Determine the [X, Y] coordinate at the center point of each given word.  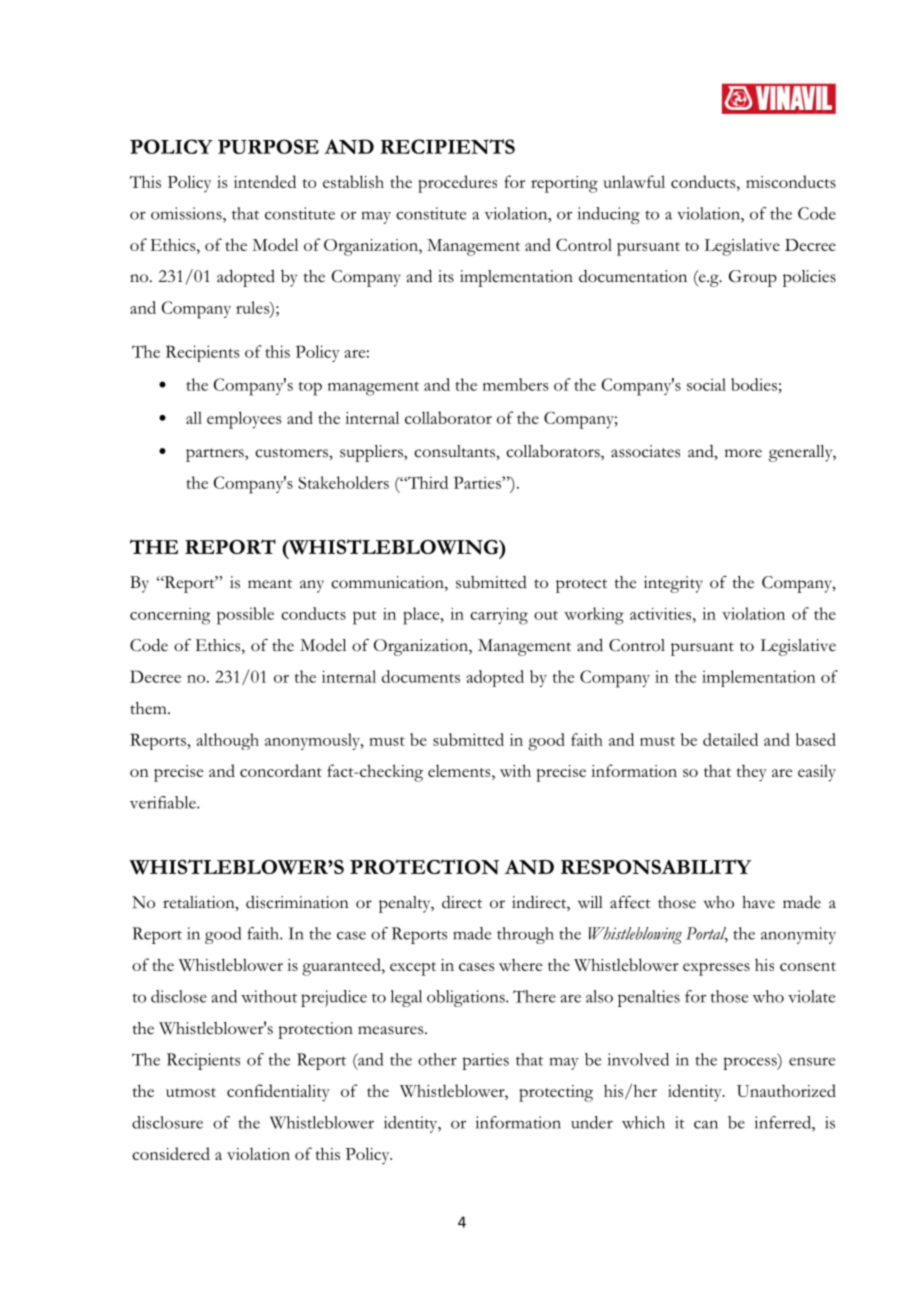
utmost [191, 1092]
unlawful [634, 181]
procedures [457, 184]
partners [216, 455]
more [743, 453]
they [751, 773]
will [590, 902]
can [706, 1124]
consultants [455, 451]
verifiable [164, 802]
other [437, 1059]
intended [265, 181]
